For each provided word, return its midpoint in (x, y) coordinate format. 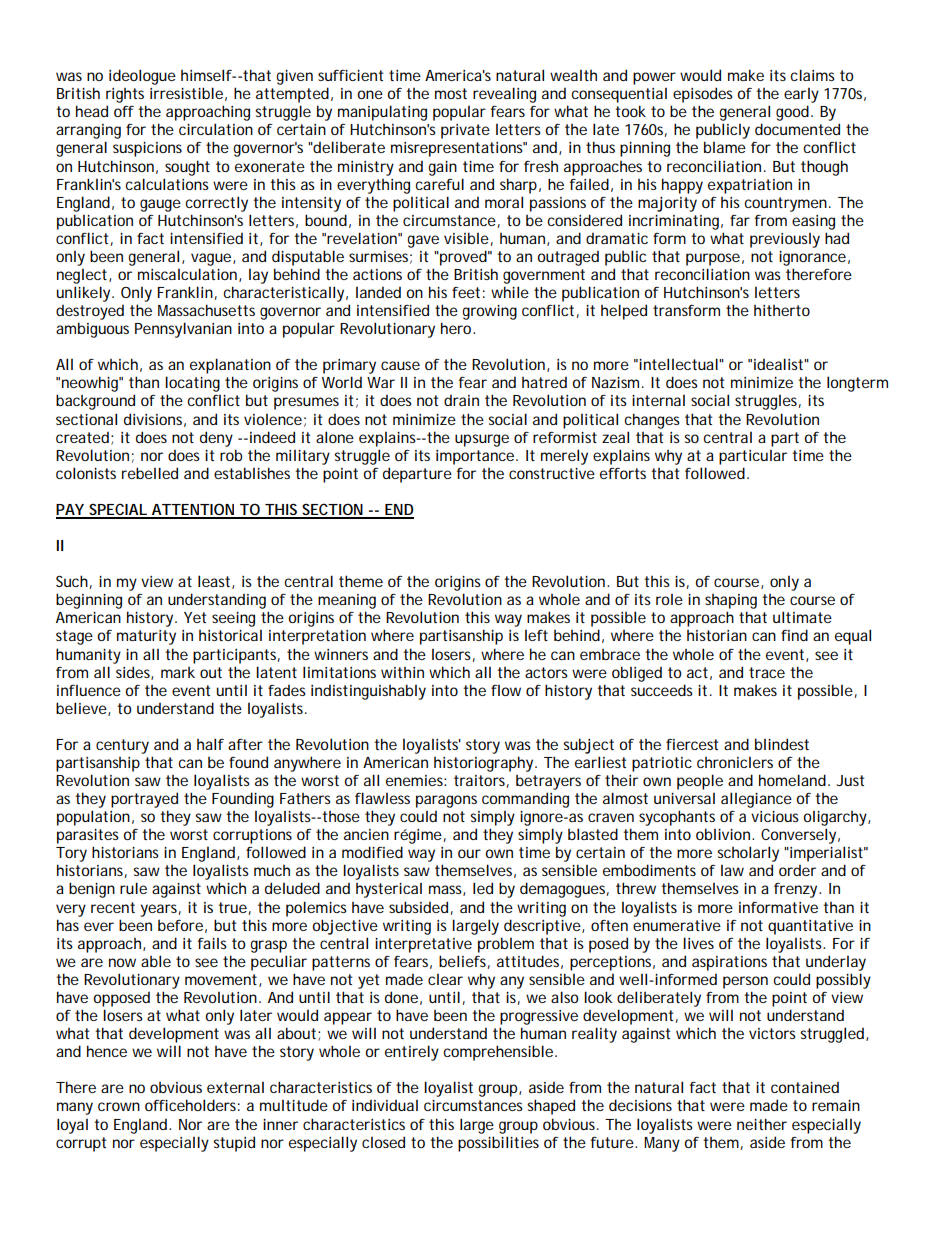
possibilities (498, 1144)
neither (762, 1124)
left (536, 635)
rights (125, 95)
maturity (146, 637)
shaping (731, 601)
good (792, 113)
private (465, 131)
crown (119, 1106)
